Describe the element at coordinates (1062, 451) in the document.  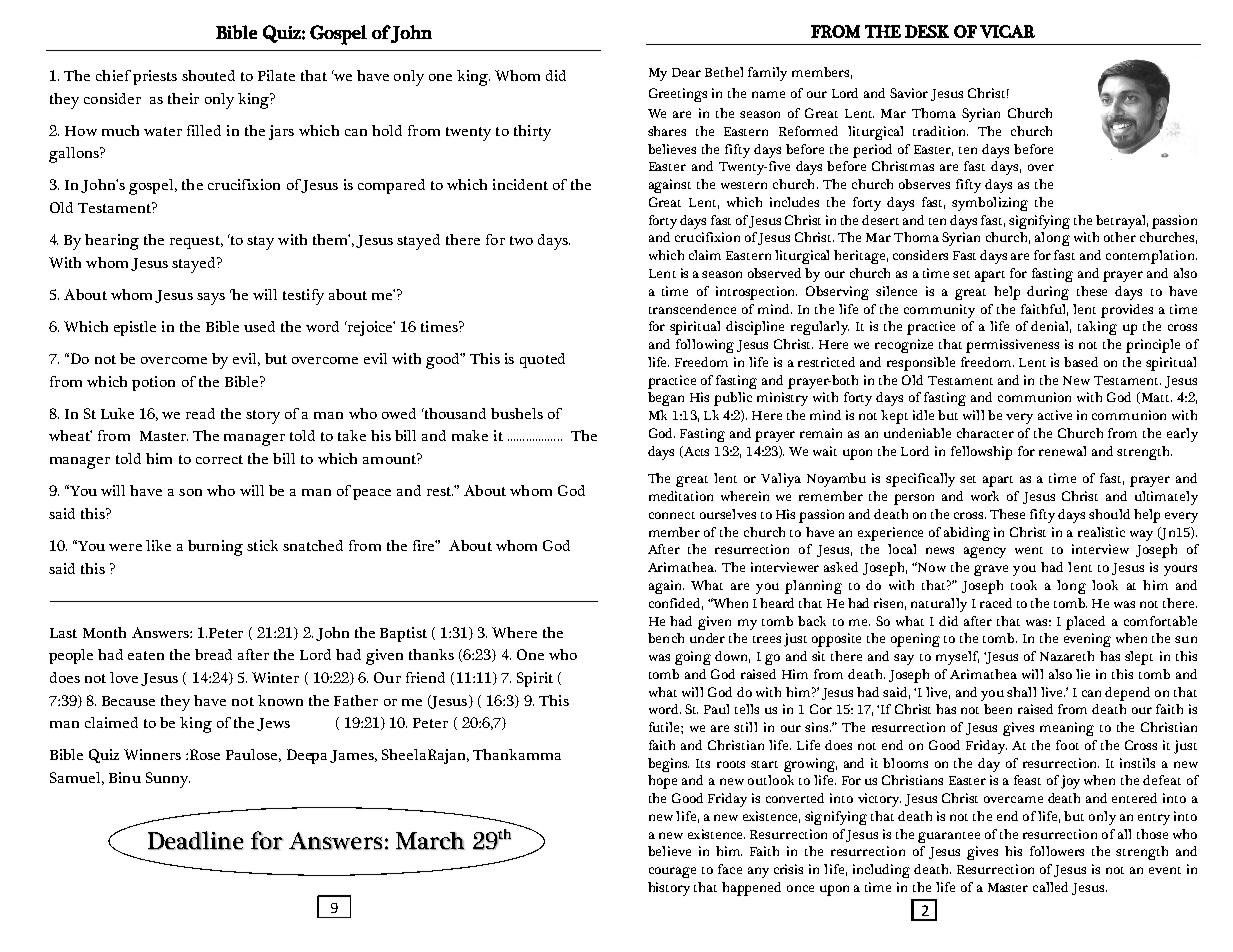
I see `renewal` at that location.
